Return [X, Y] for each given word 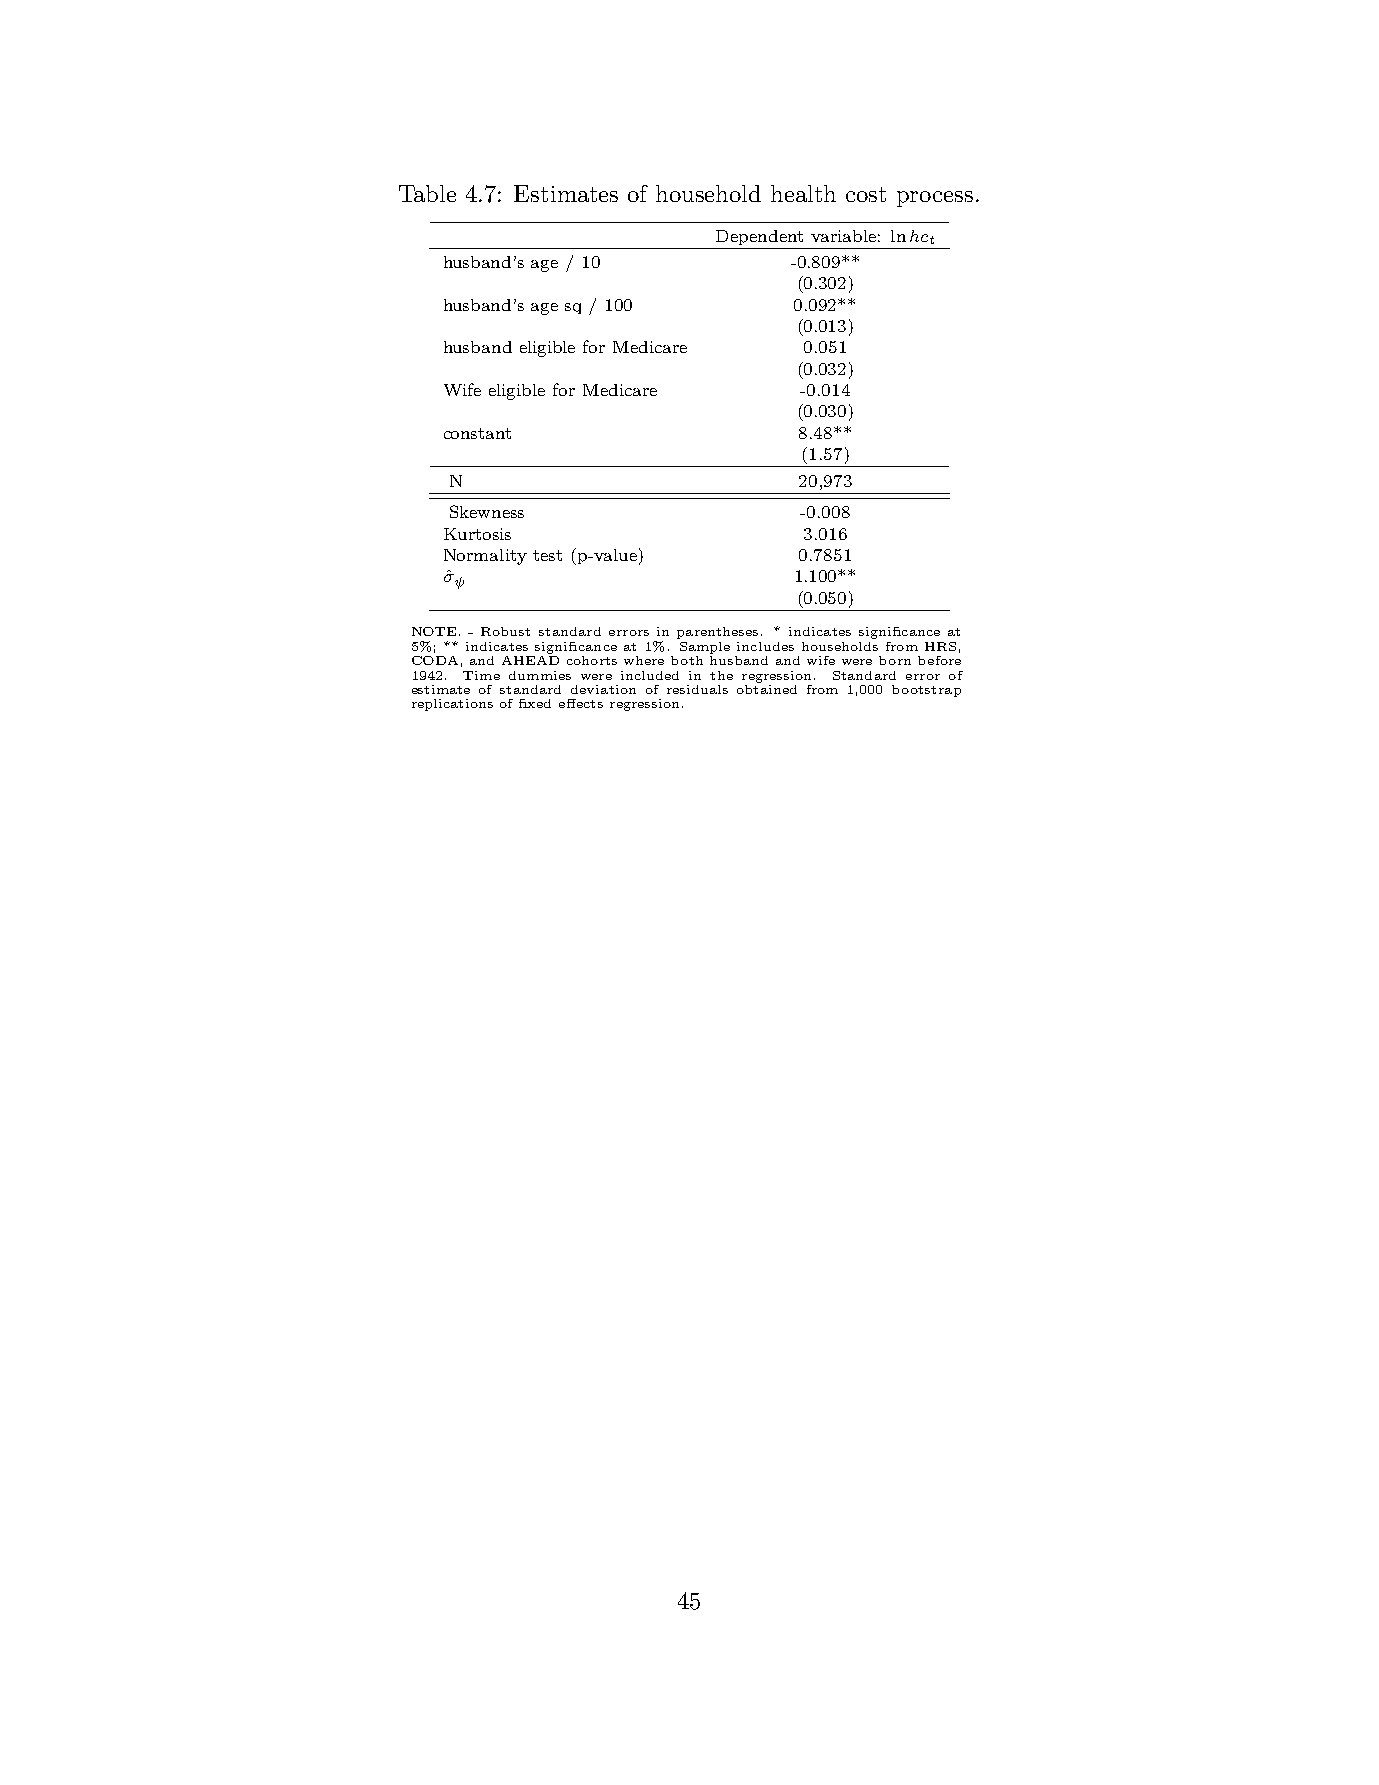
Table [427, 193]
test [547, 555]
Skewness [487, 511]
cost [866, 194]
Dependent [759, 237]
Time [481, 675]
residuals [697, 689]
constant [477, 433]
